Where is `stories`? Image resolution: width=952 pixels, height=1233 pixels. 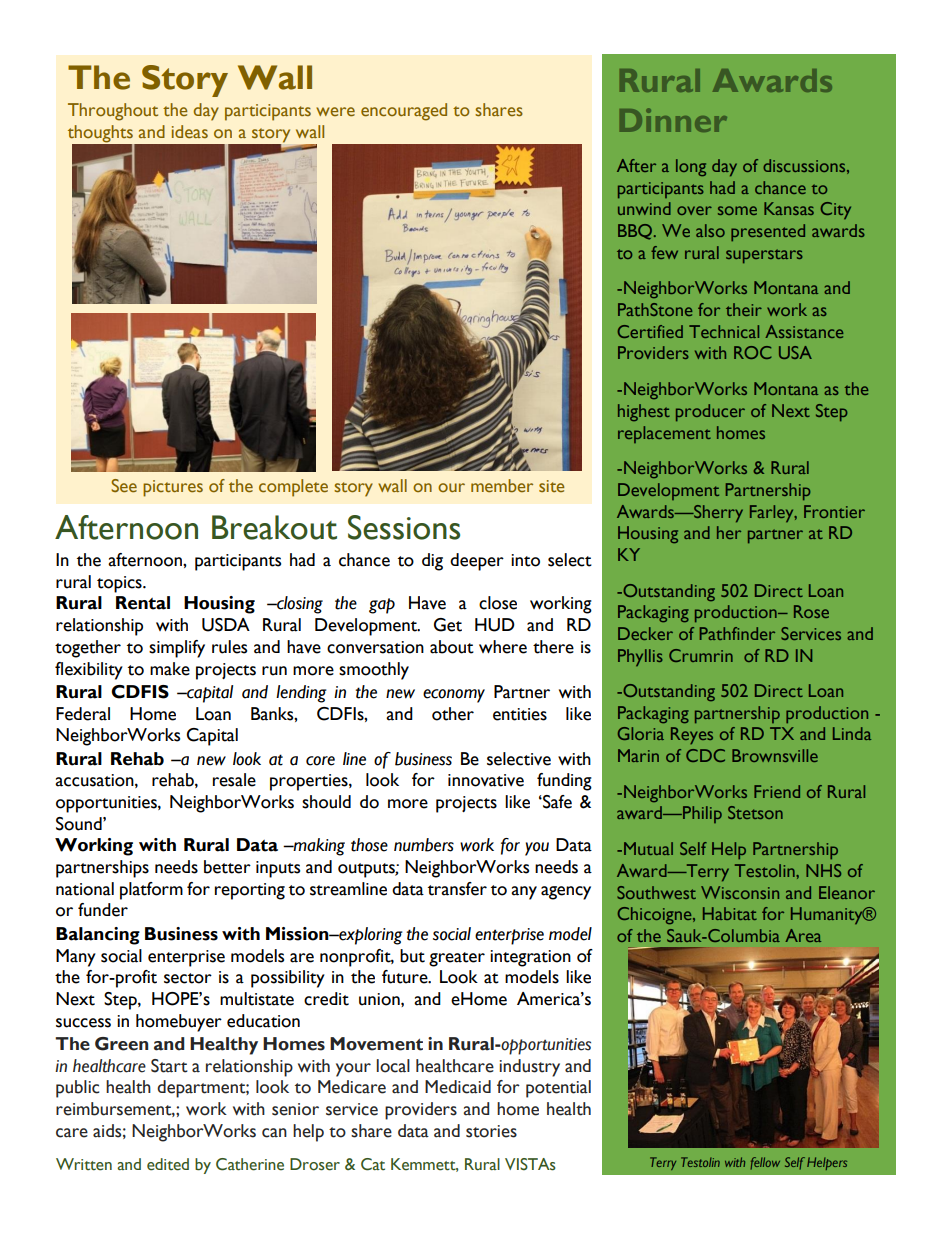
stories is located at coordinates (491, 1131).
